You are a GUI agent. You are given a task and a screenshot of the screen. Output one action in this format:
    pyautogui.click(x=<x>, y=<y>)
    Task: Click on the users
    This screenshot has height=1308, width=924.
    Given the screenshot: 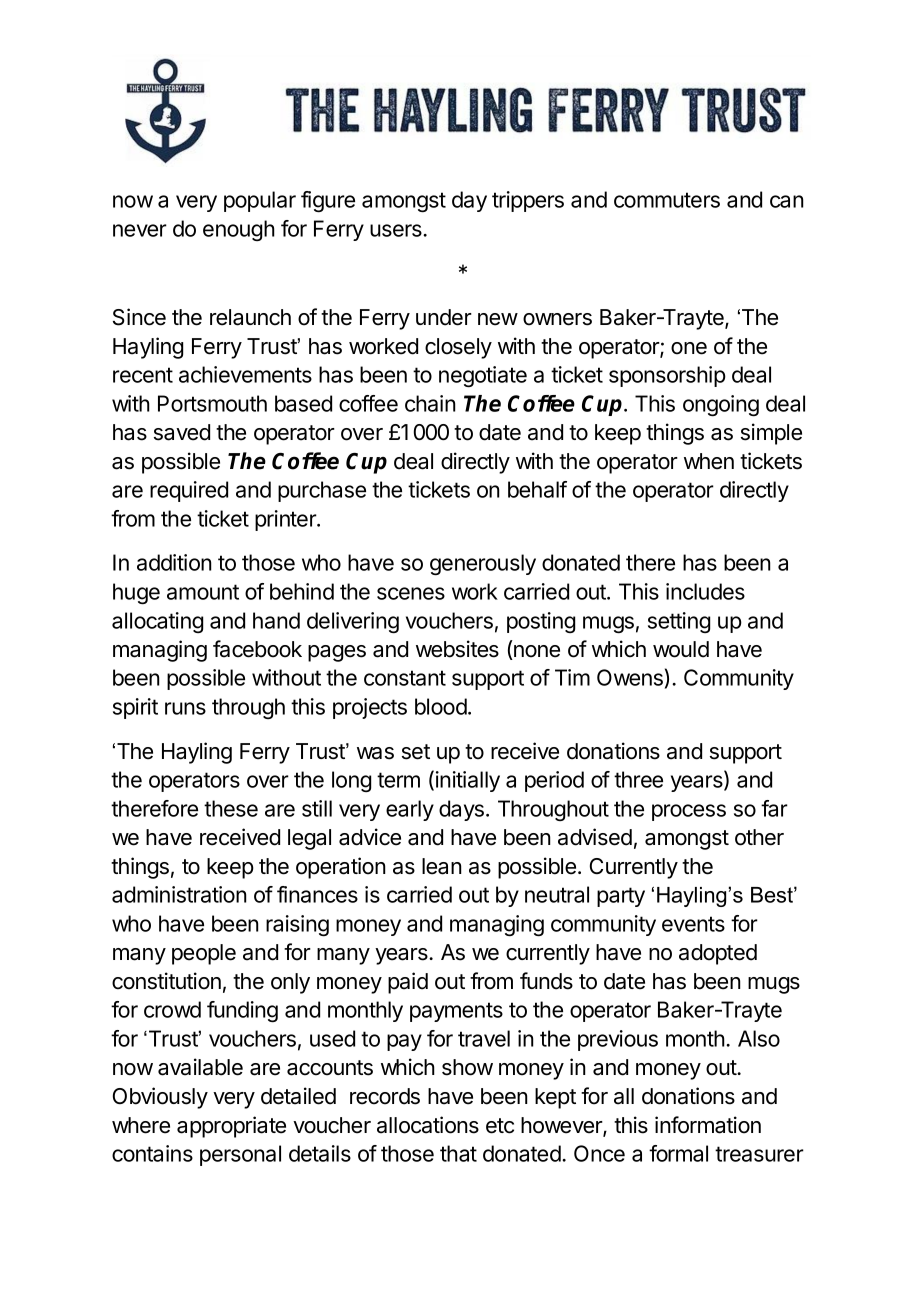 What is the action you would take?
    pyautogui.click(x=397, y=230)
